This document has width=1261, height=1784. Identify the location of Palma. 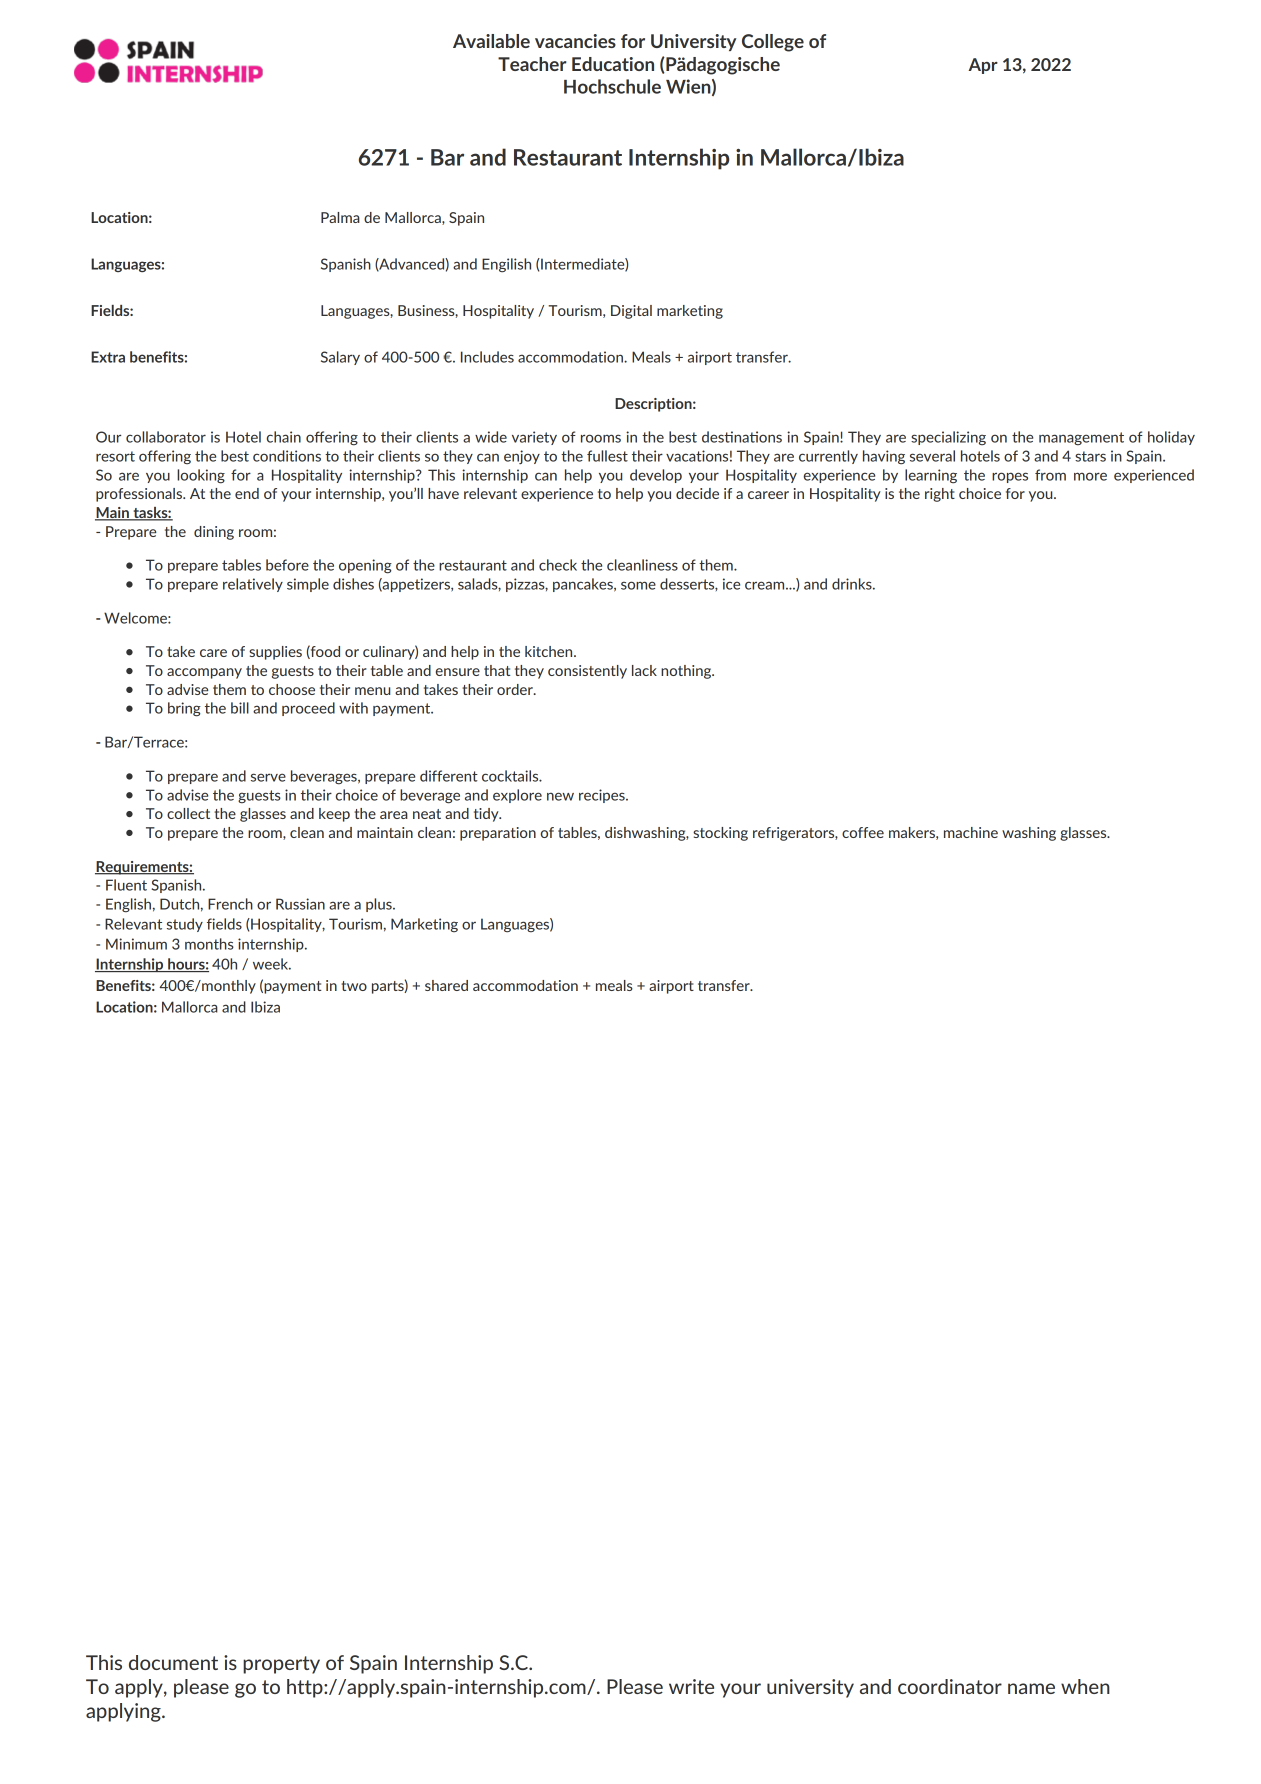
(340, 217).
